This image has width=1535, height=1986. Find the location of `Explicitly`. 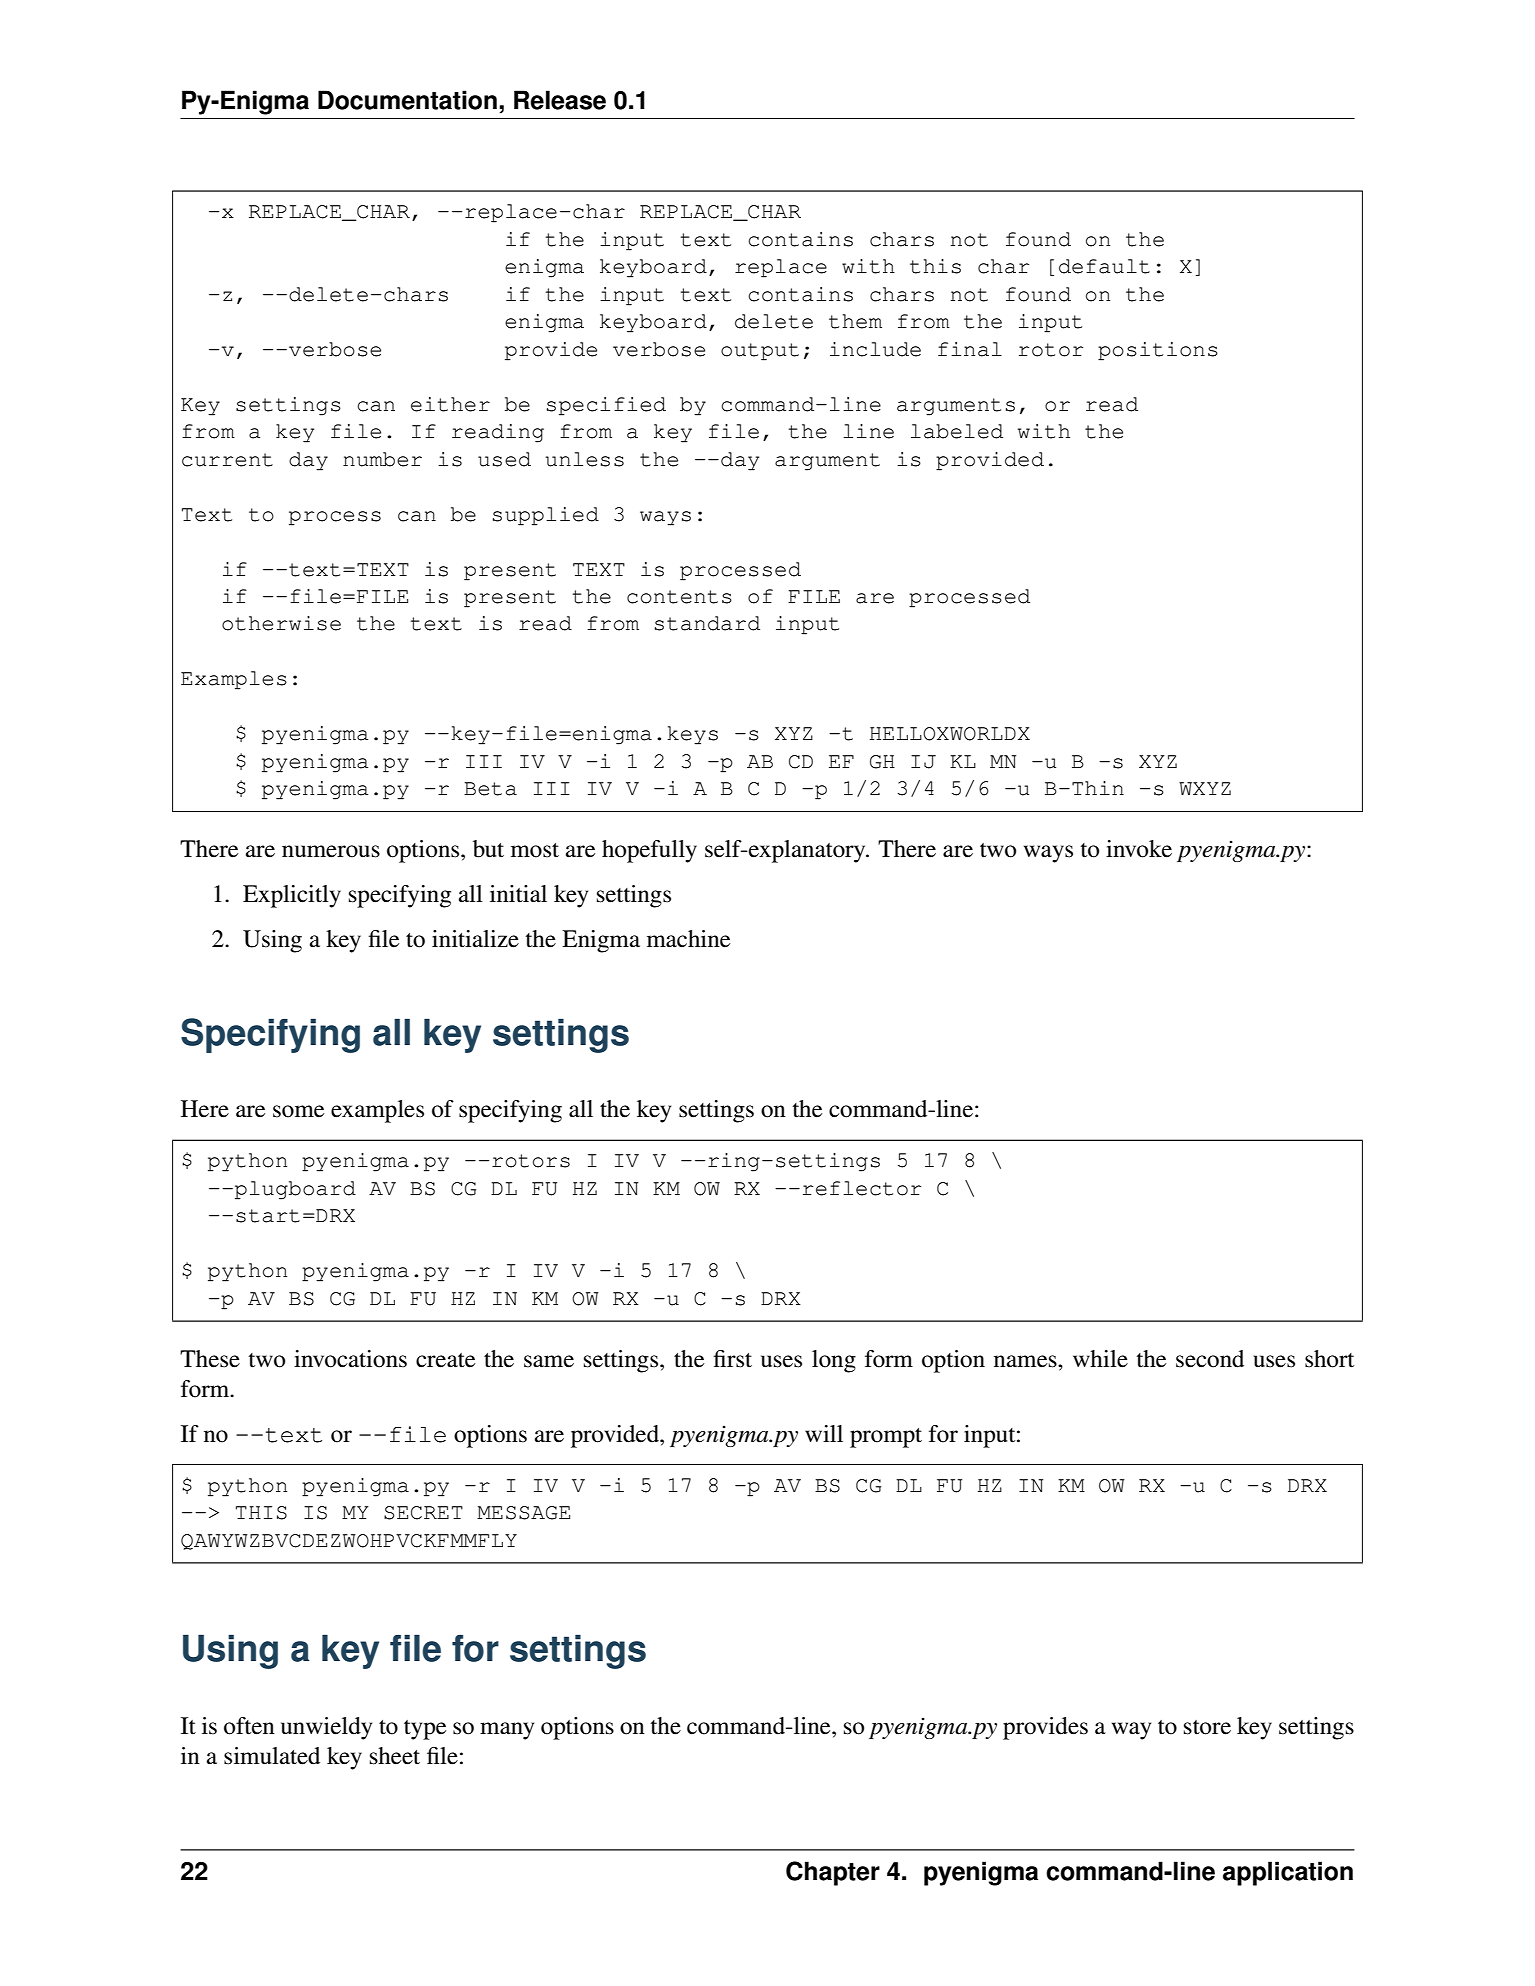

Explicitly is located at coordinates (292, 896).
